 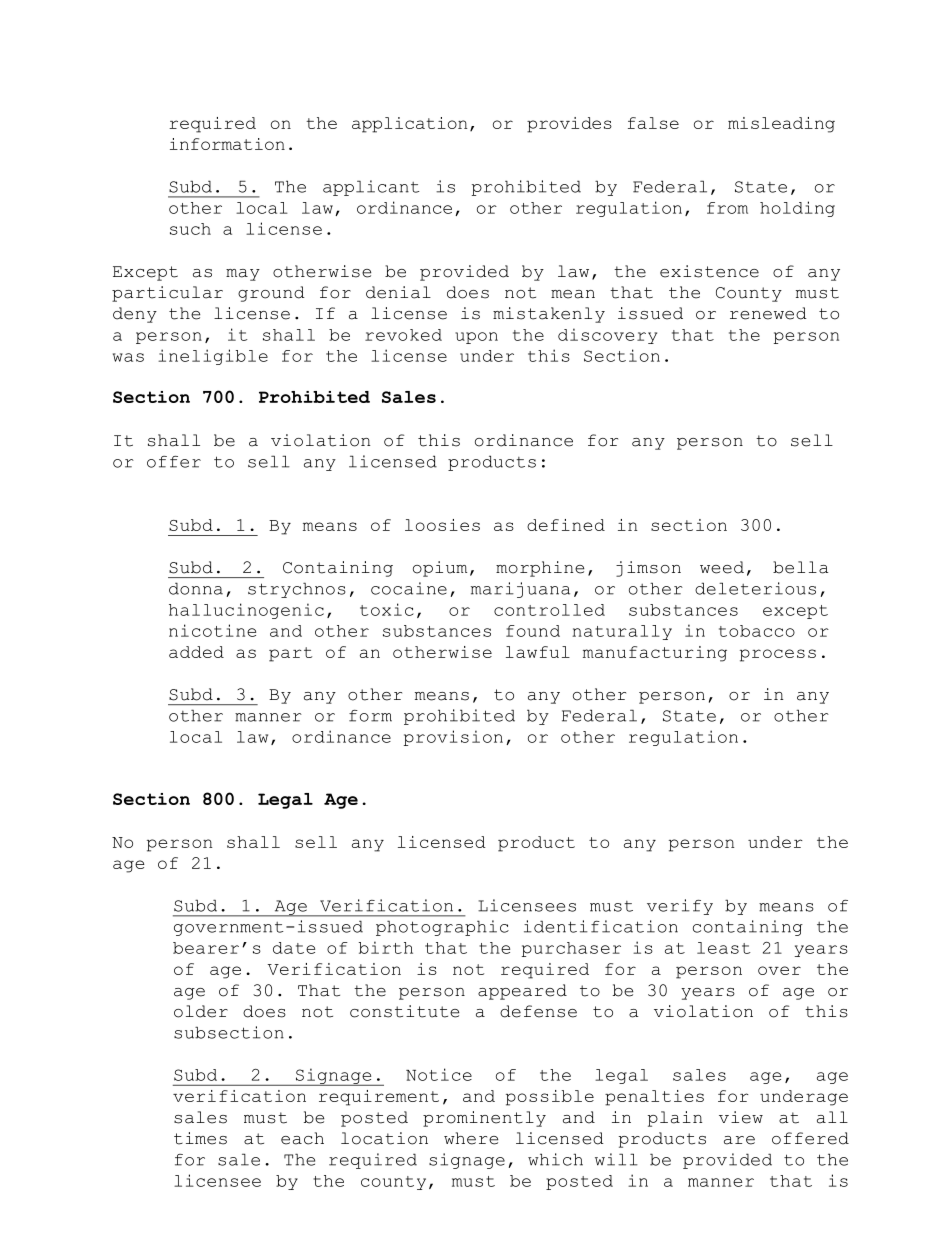 What do you see at coordinates (196, 652) in the document?
I see `added` at bounding box center [196, 652].
